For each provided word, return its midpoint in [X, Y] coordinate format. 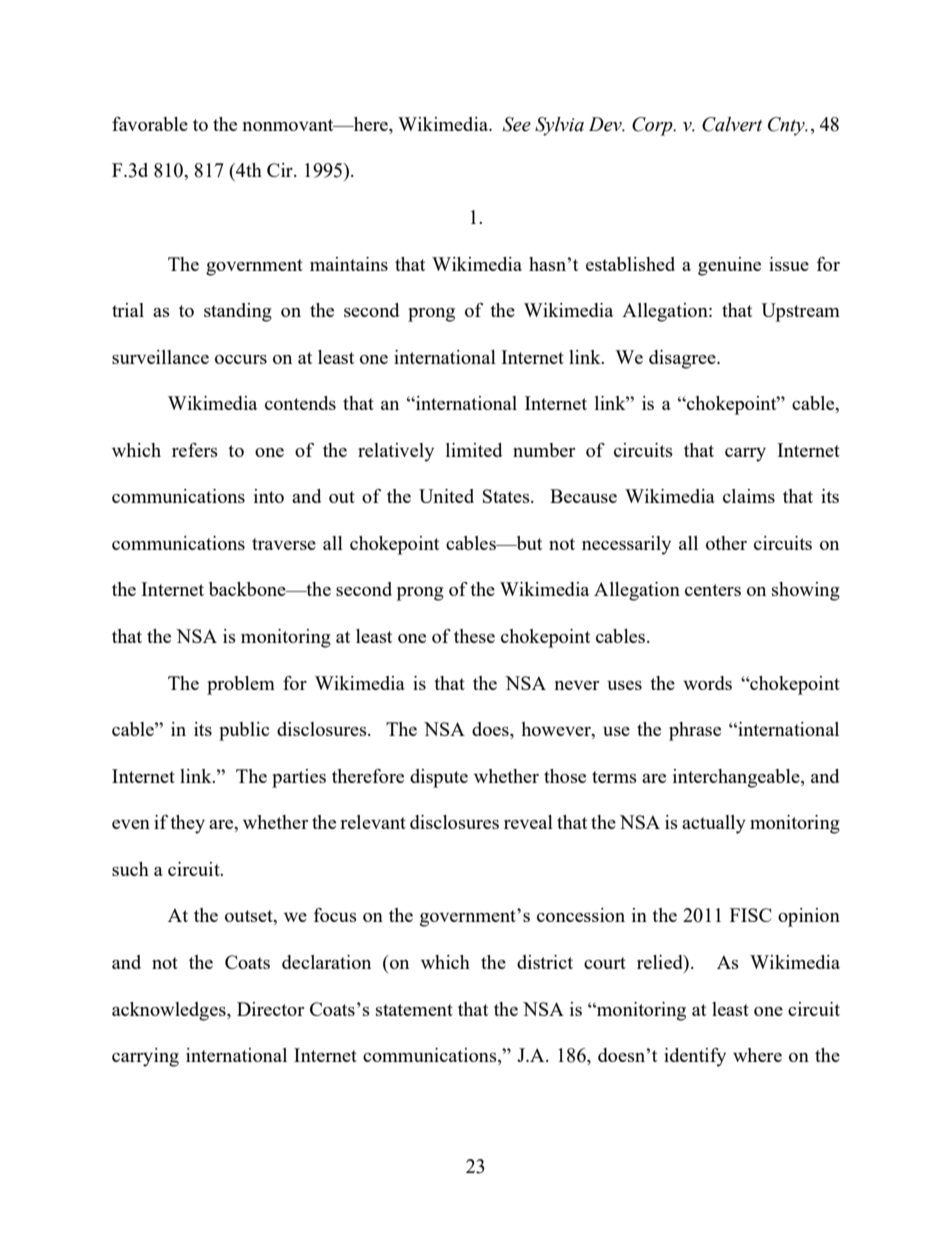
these [474, 636]
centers [713, 590]
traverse [284, 544]
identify [695, 1057]
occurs [241, 359]
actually [714, 824]
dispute [439, 778]
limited [474, 450]
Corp [653, 126]
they [187, 824]
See [517, 124]
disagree [683, 359]
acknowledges [170, 1011]
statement [414, 1010]
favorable [150, 124]
